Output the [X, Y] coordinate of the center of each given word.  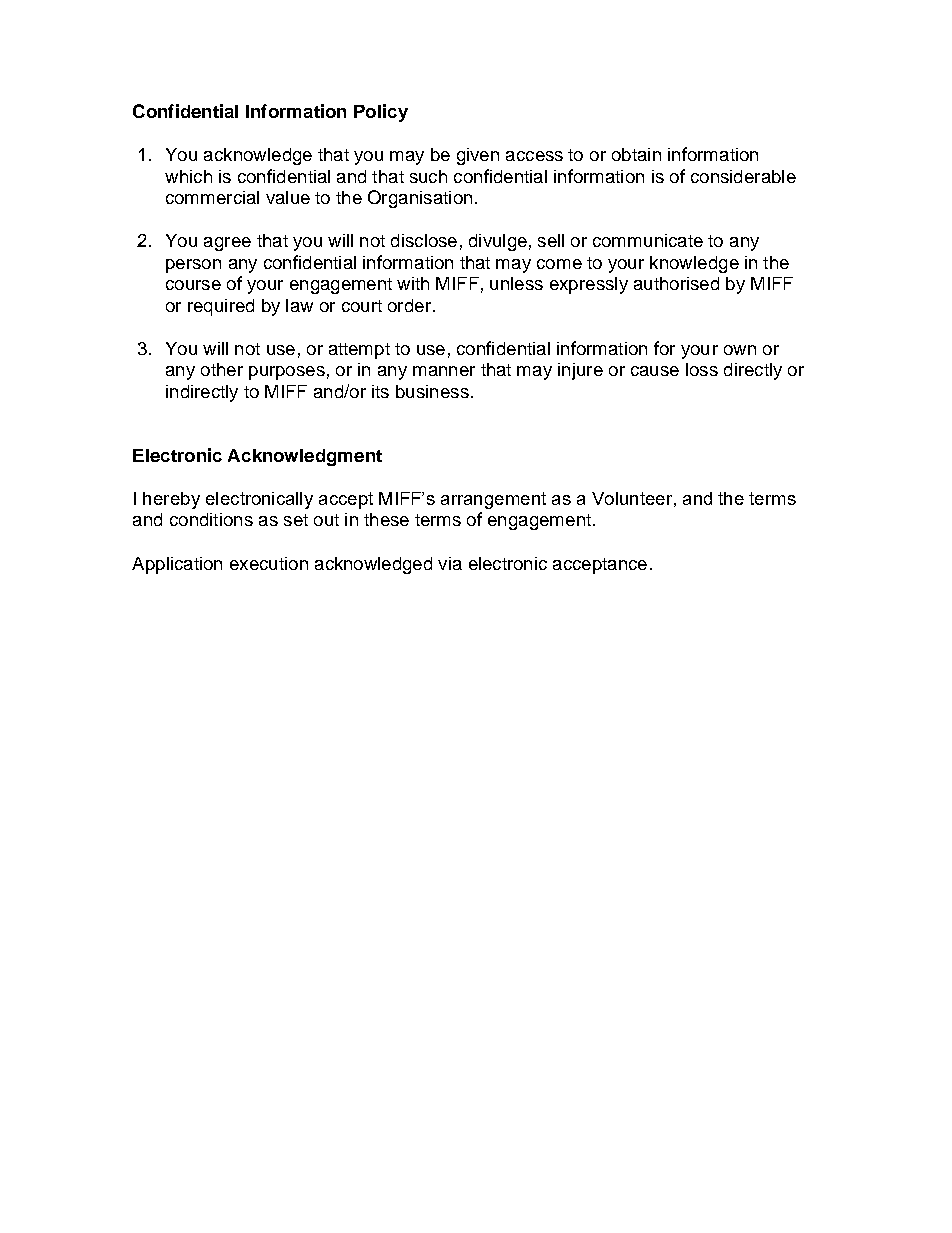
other [222, 369]
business [432, 391]
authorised [676, 283]
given [478, 156]
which [188, 176]
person [193, 266]
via [450, 563]
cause [655, 371]
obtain [636, 154]
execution [269, 563]
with [413, 283]
